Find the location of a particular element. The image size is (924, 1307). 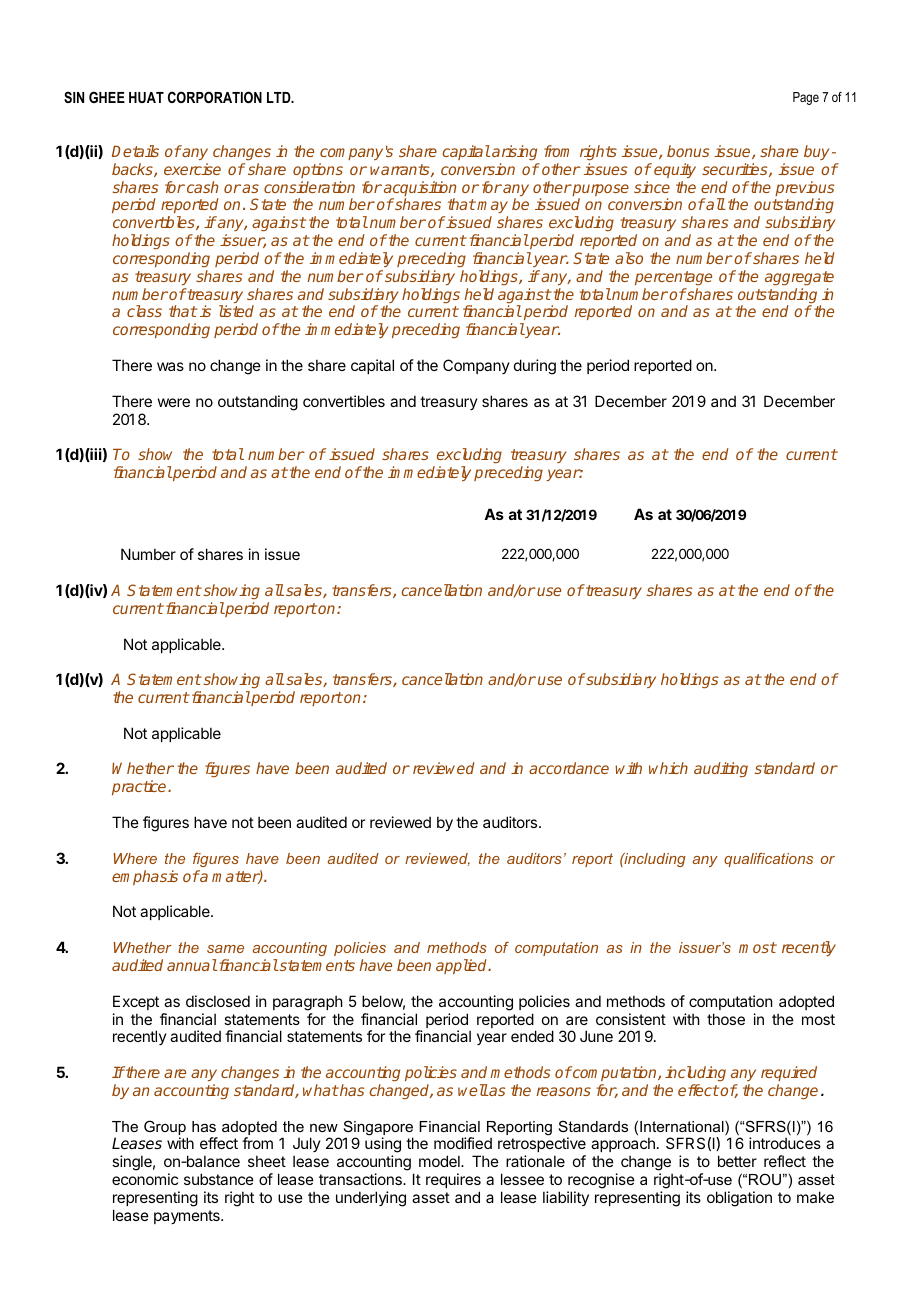

arising is located at coordinates (514, 153).
